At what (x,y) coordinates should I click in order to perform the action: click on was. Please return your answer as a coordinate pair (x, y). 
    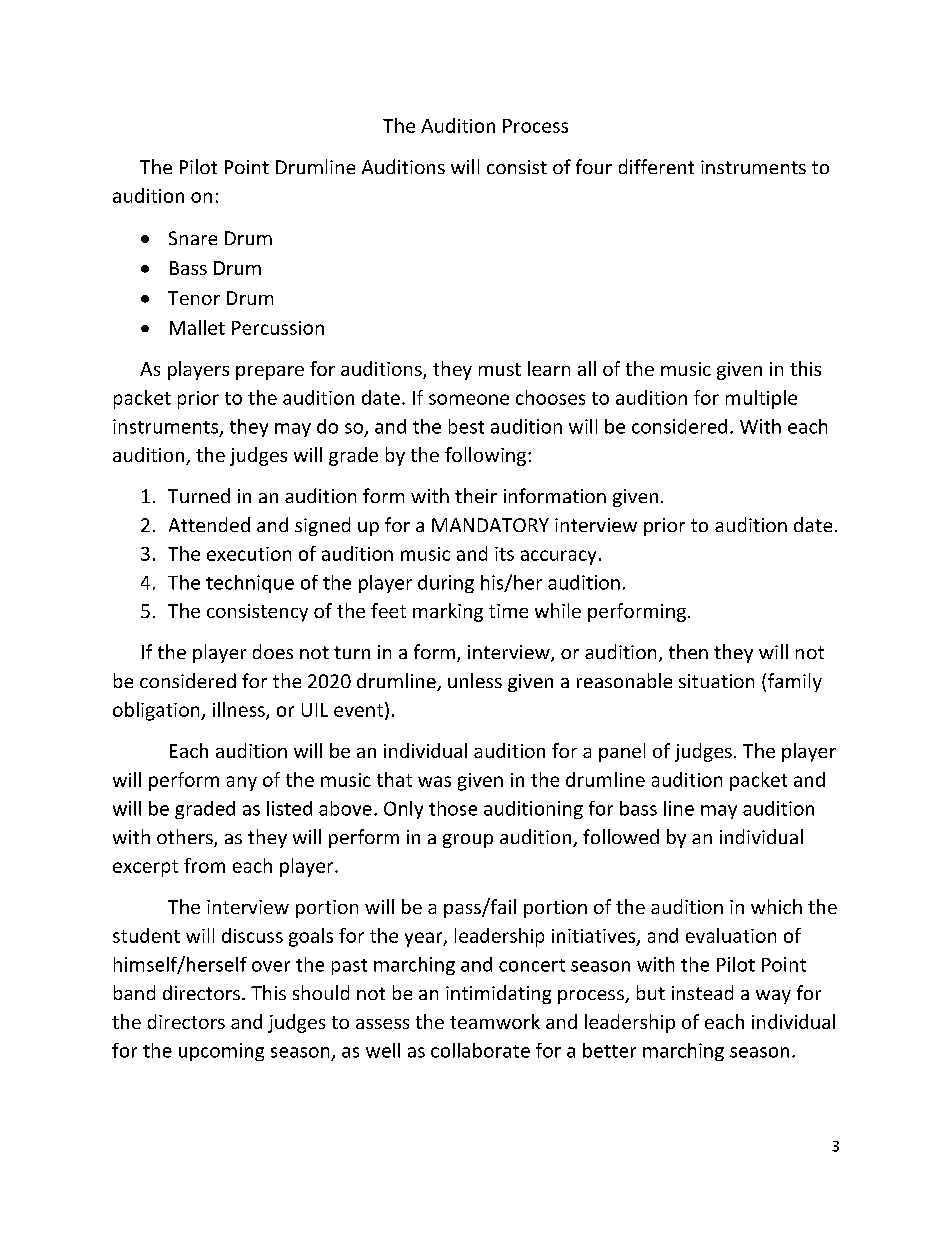
    Looking at the image, I should click on (434, 781).
